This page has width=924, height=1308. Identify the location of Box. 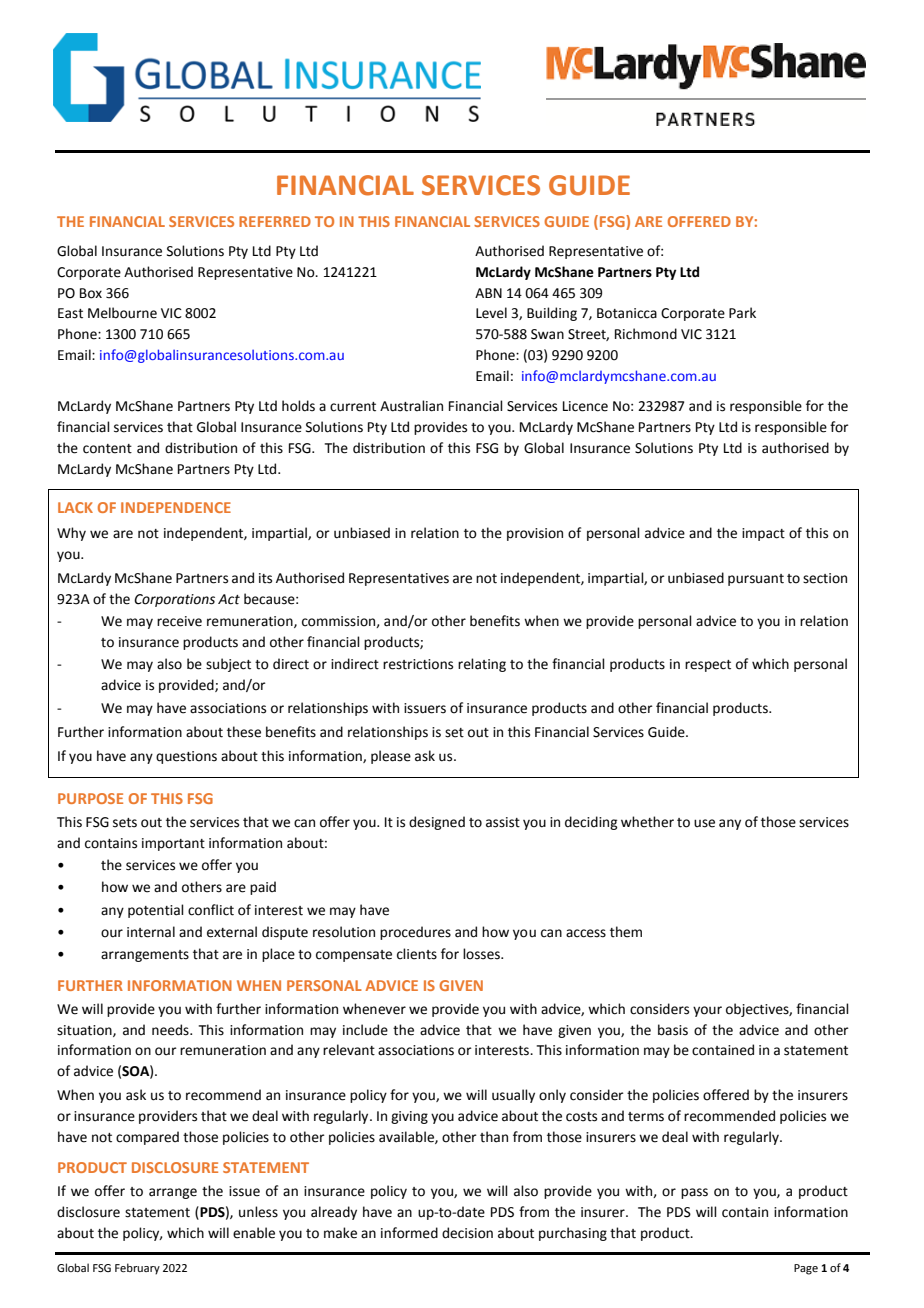
(91, 293).
